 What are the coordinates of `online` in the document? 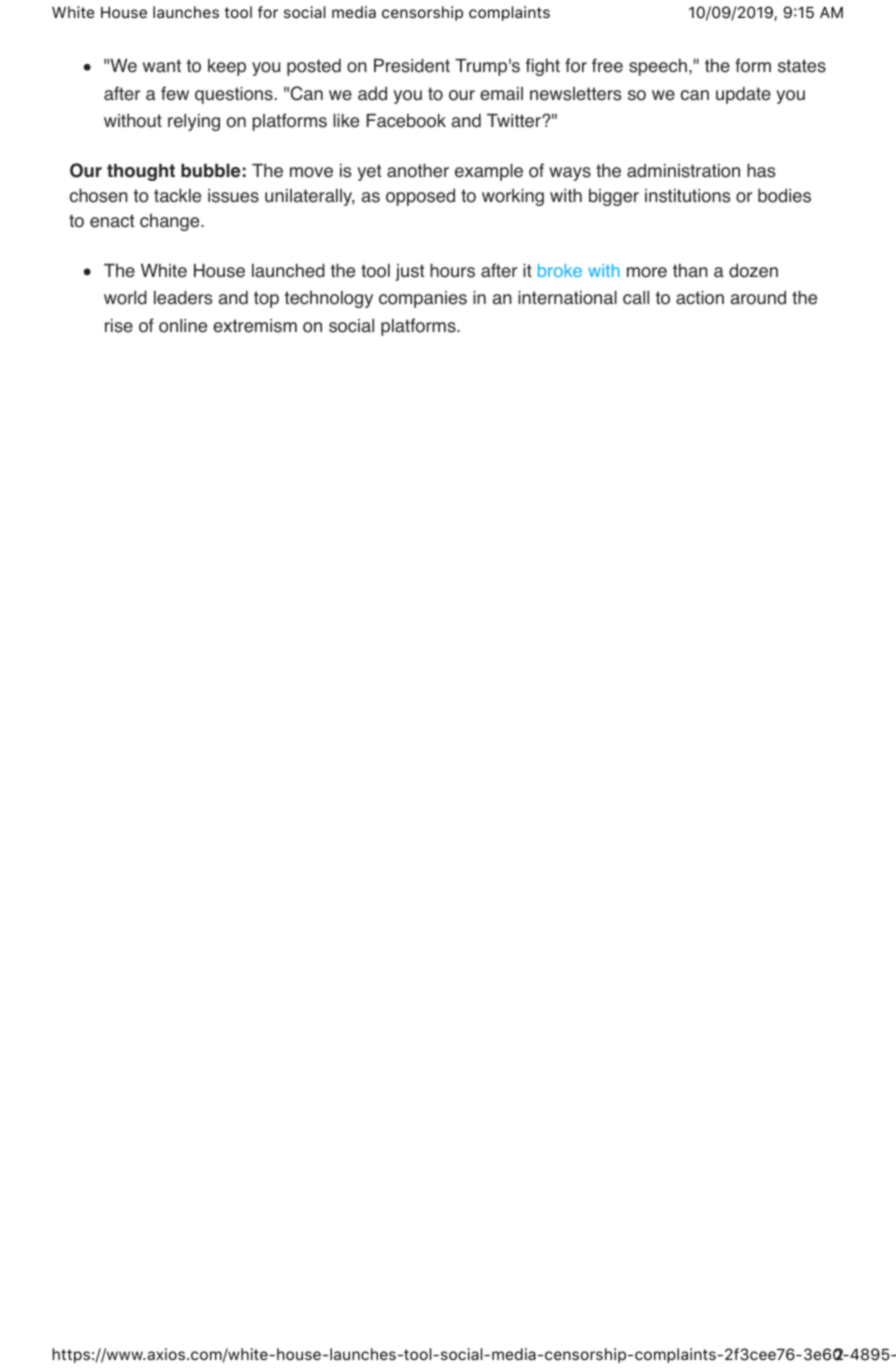 It's located at (183, 326).
